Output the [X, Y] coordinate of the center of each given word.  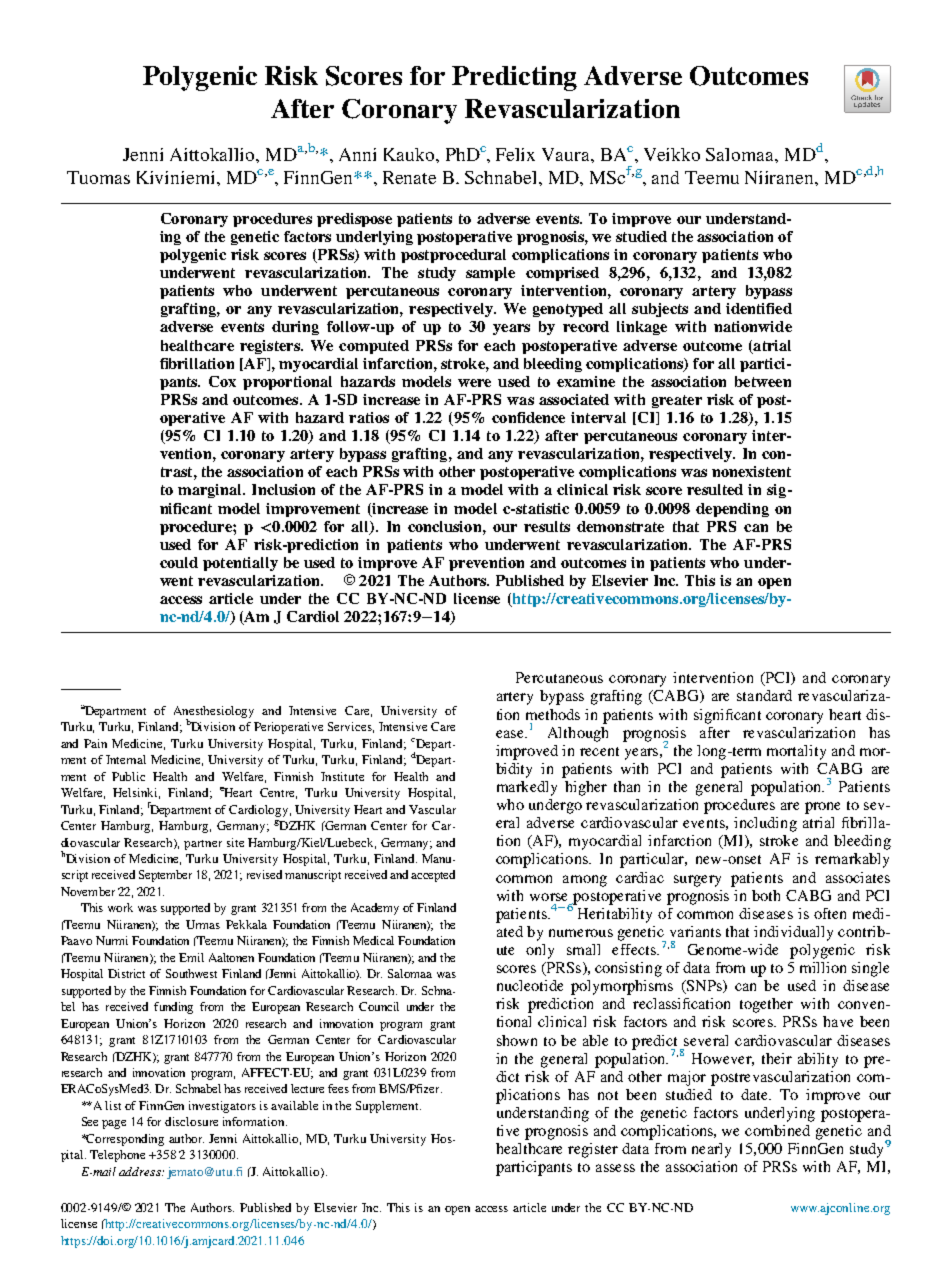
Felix [515, 154]
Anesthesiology [214, 713]
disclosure [191, 1121]
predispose [354, 220]
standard [764, 695]
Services [351, 727]
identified [759, 308]
